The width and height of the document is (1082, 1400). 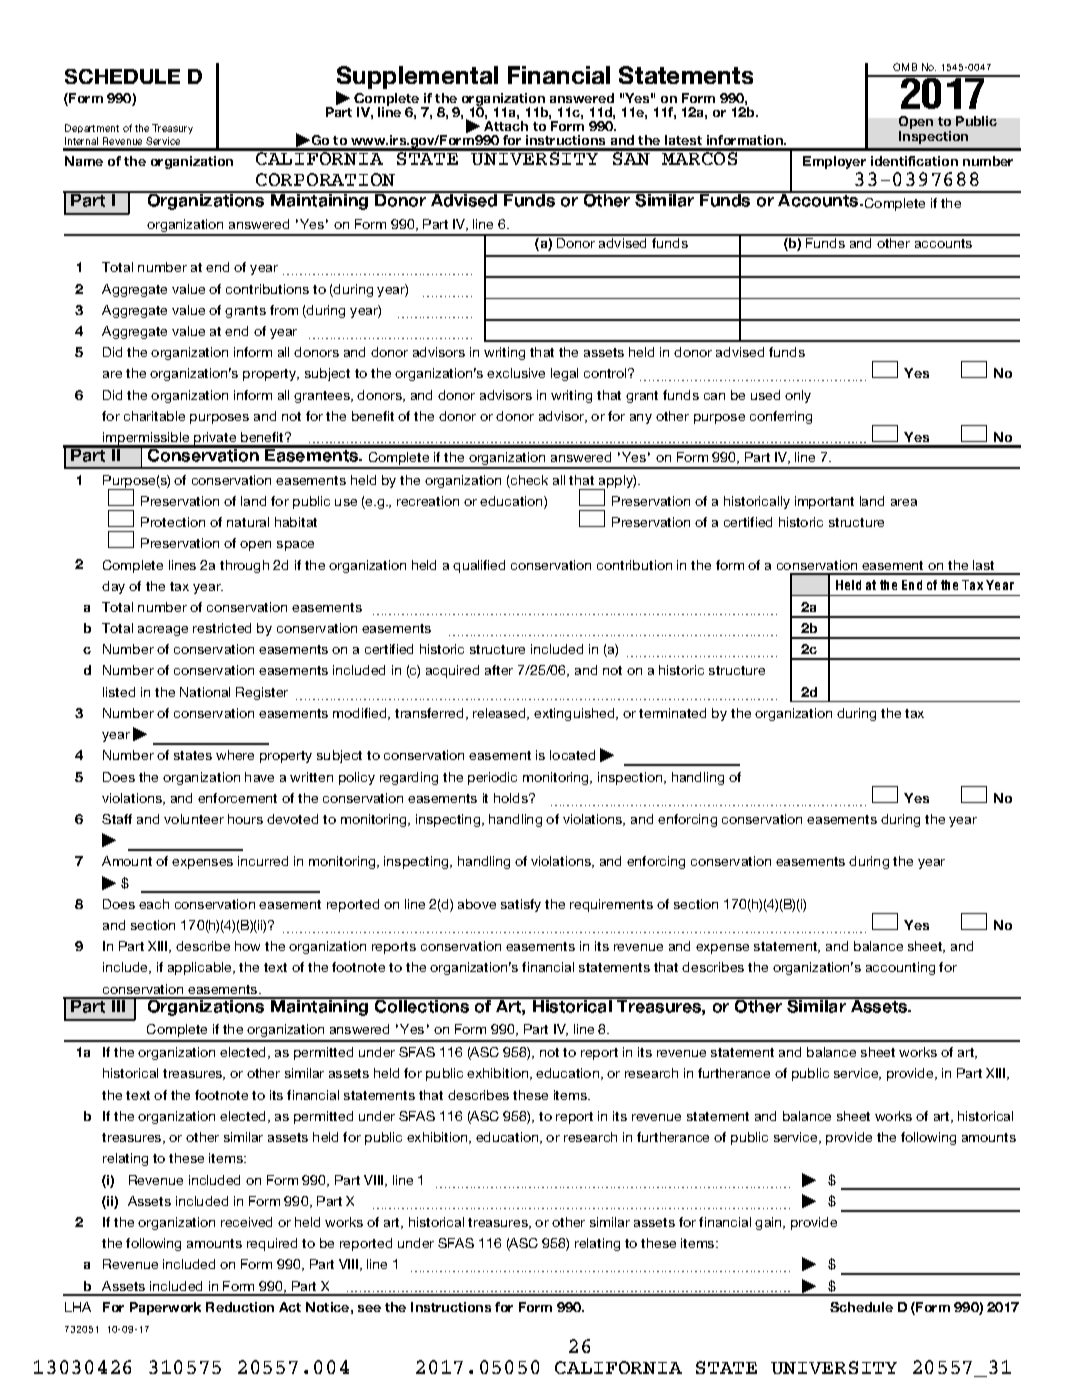 What do you see at coordinates (165, 1308) in the document?
I see `Paperwork` at bounding box center [165, 1308].
